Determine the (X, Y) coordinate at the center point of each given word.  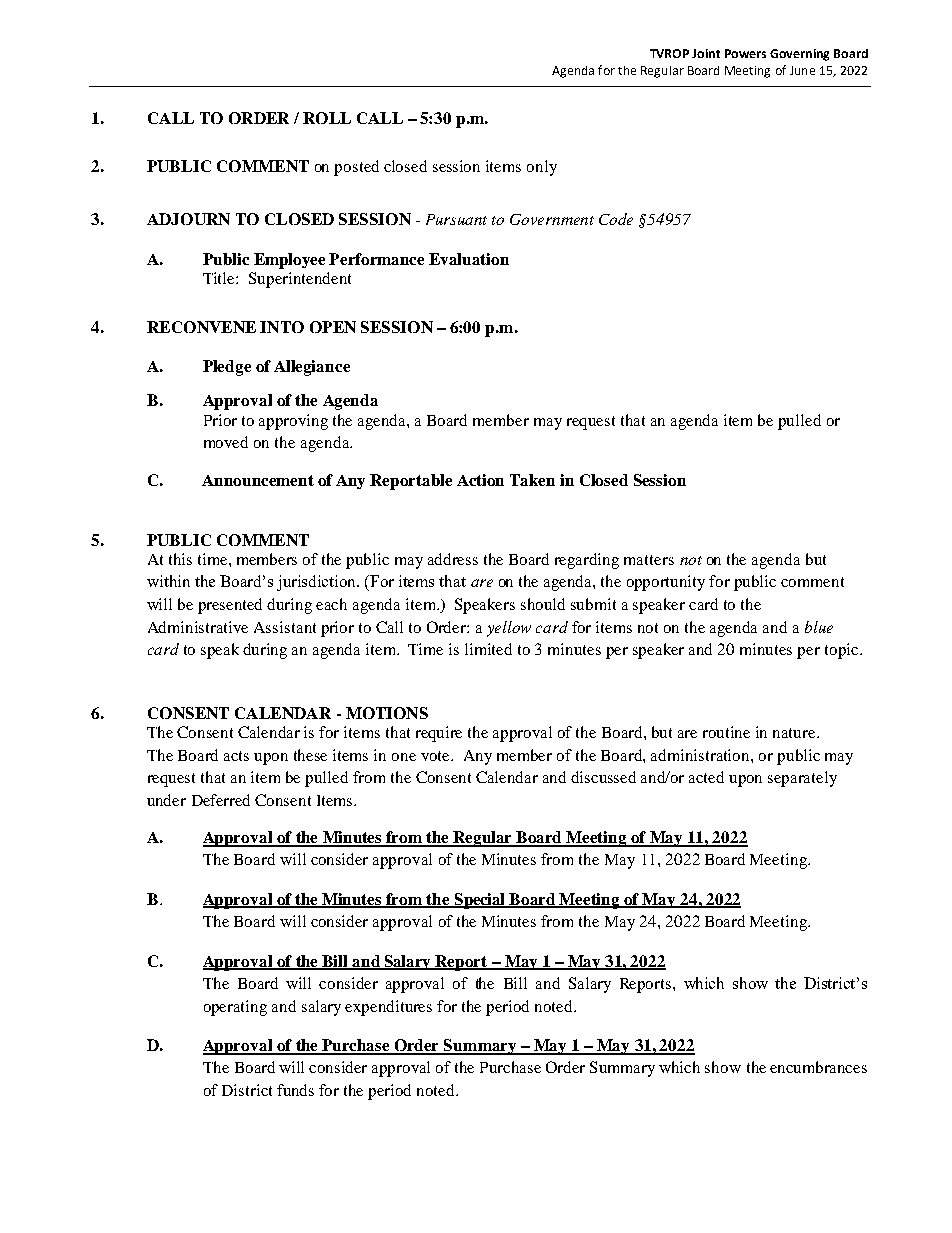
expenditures (388, 1008)
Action (480, 480)
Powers (745, 53)
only (542, 168)
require (439, 734)
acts (236, 756)
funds (295, 1090)
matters (649, 560)
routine (726, 732)
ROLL (327, 118)
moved (226, 442)
